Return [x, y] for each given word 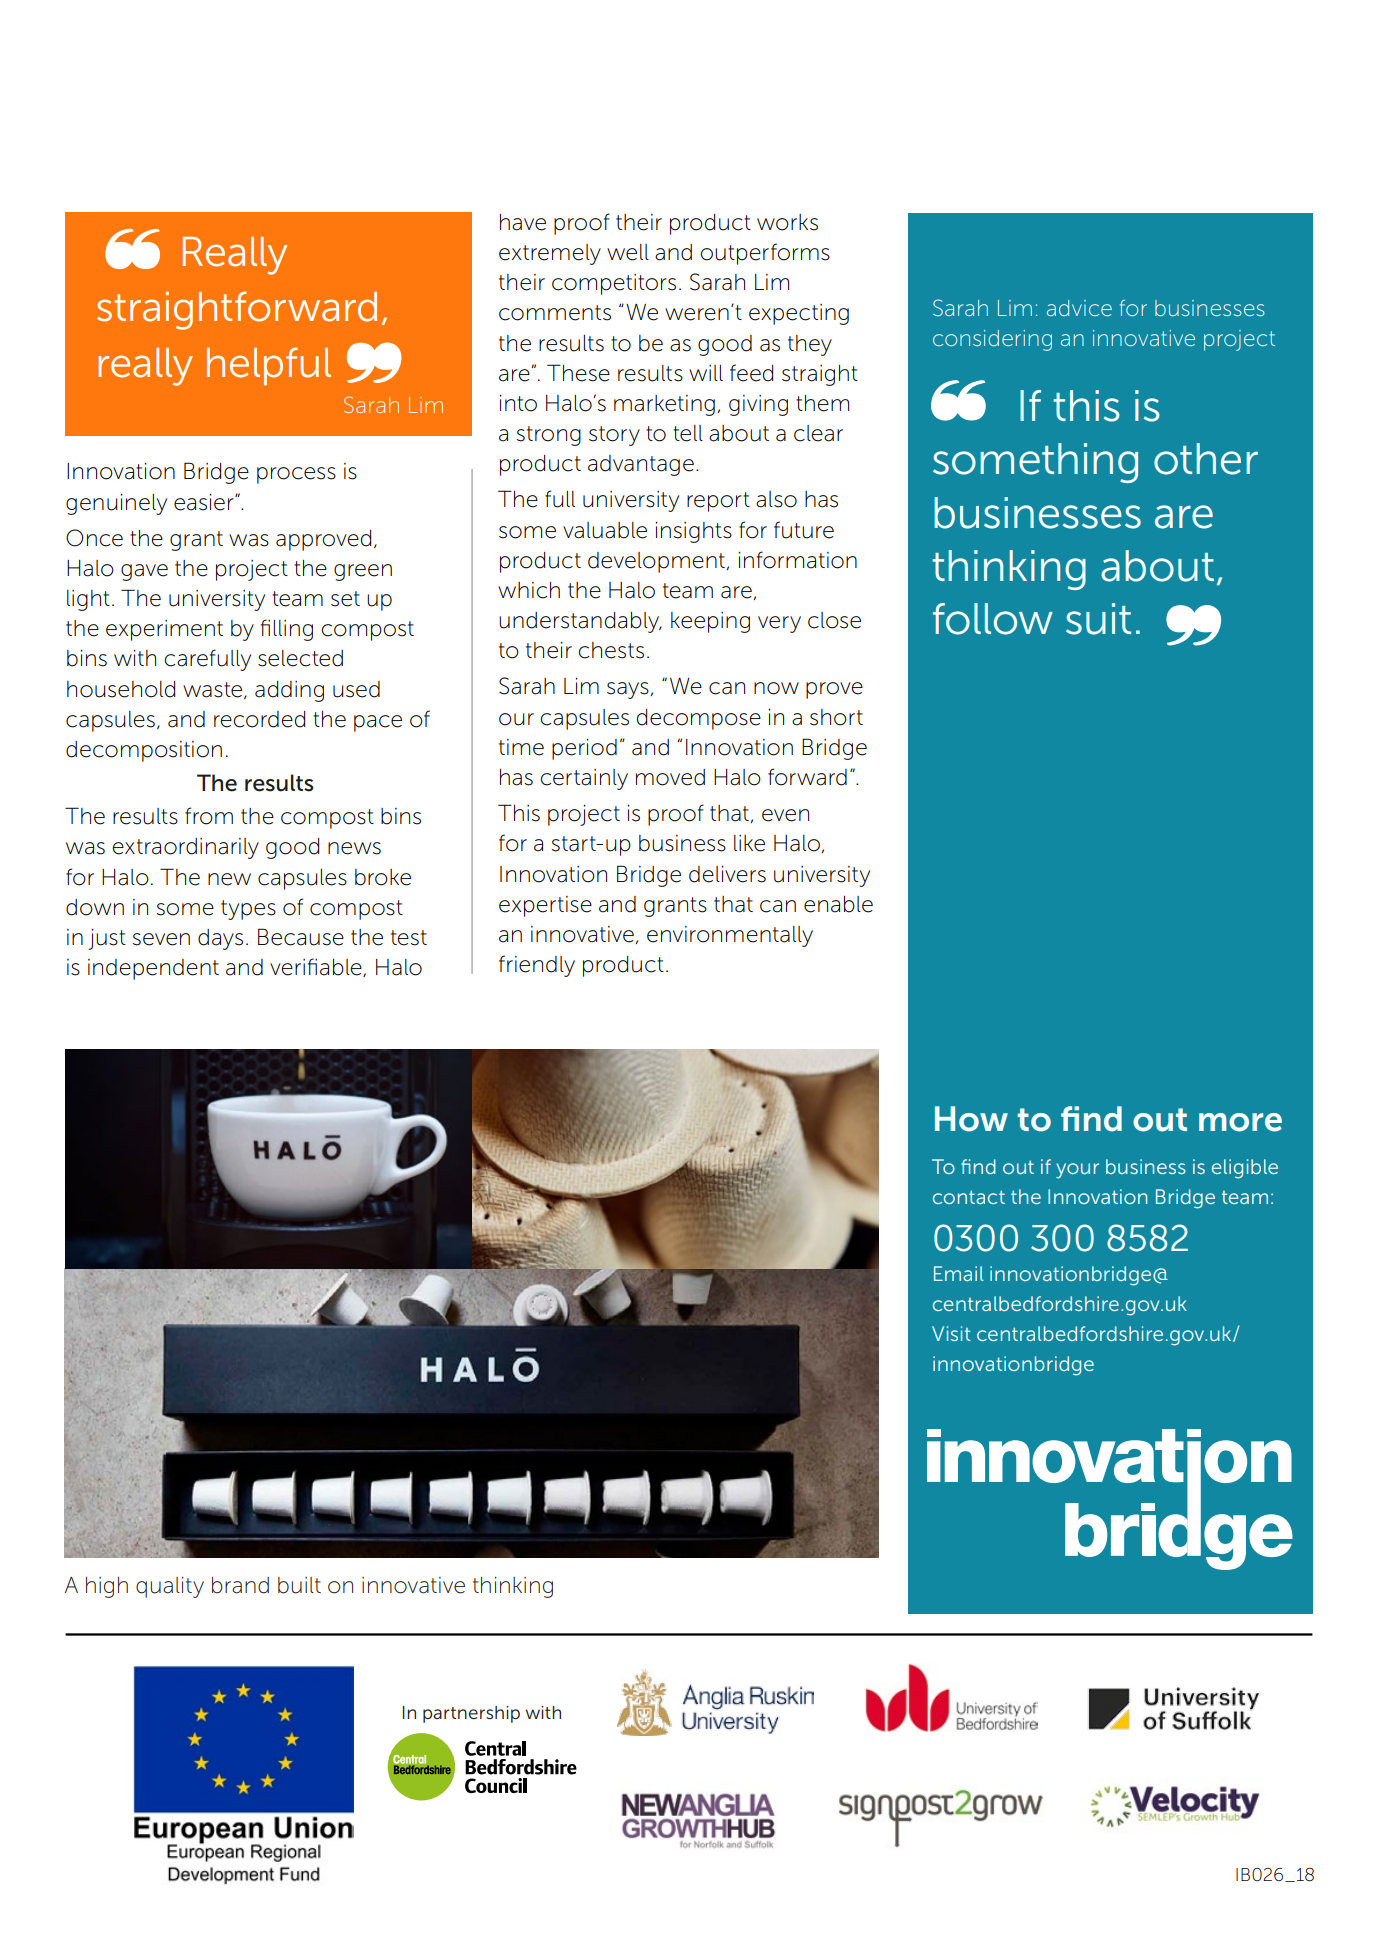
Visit [951, 1333]
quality [170, 1587]
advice [1079, 308]
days [220, 939]
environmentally [730, 936]
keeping [710, 622]
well [628, 252]
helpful [269, 366]
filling [286, 630]
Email [959, 1273]
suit [1098, 619]
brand [240, 1585]
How [971, 1119]
